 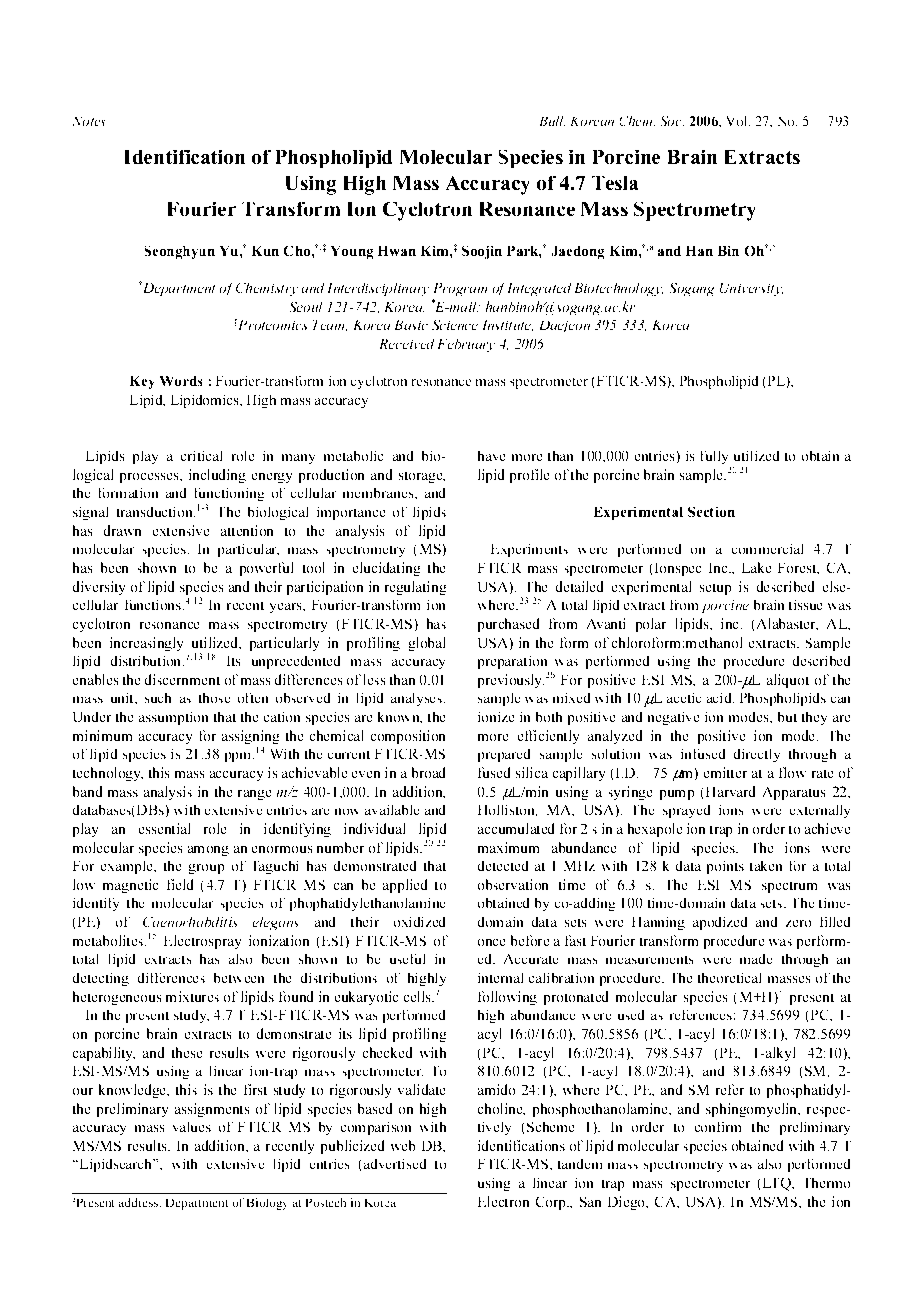 What do you see at coordinates (552, 121) in the image?
I see `Bull` at bounding box center [552, 121].
